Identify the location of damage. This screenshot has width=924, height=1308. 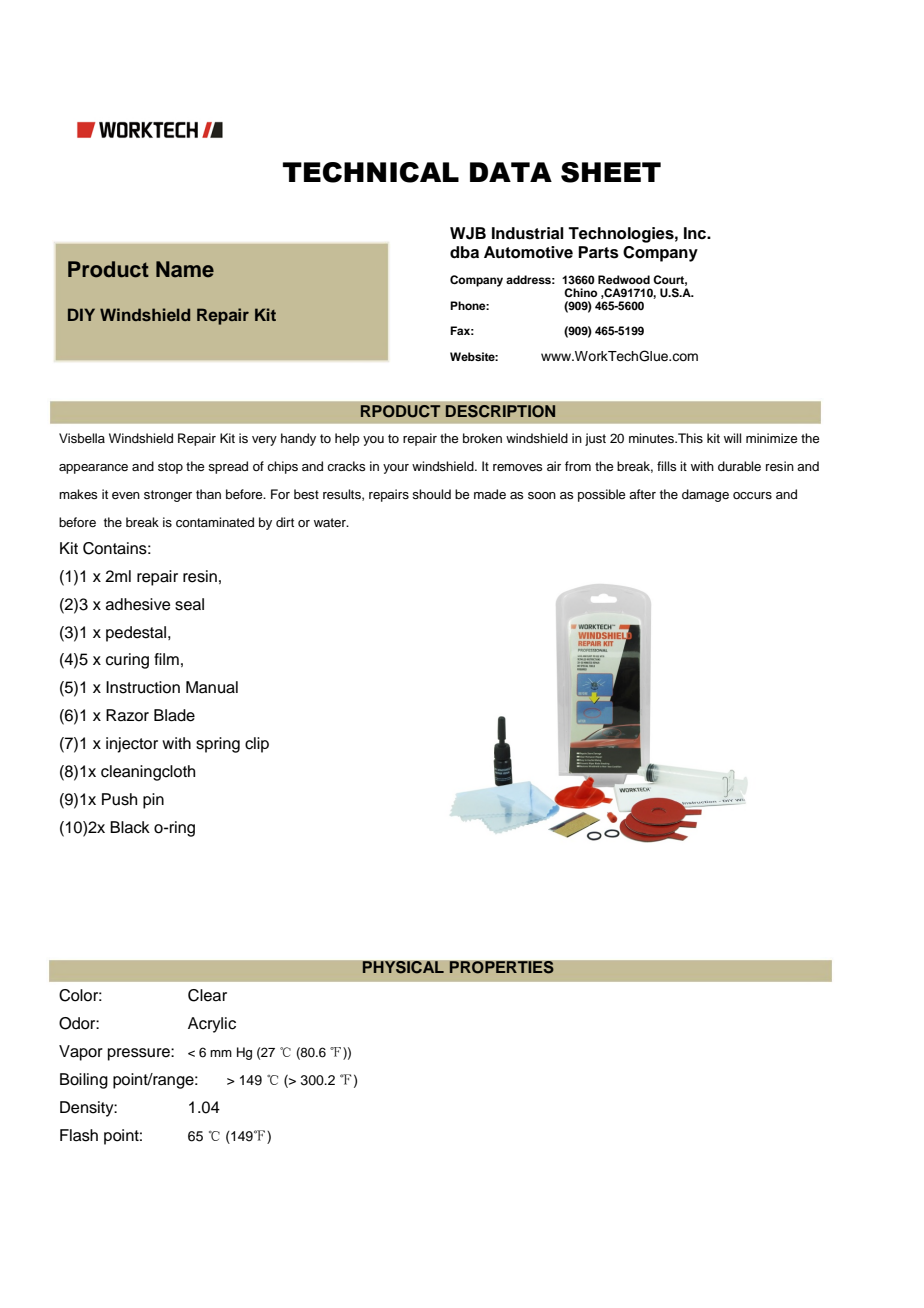
(705, 495).
